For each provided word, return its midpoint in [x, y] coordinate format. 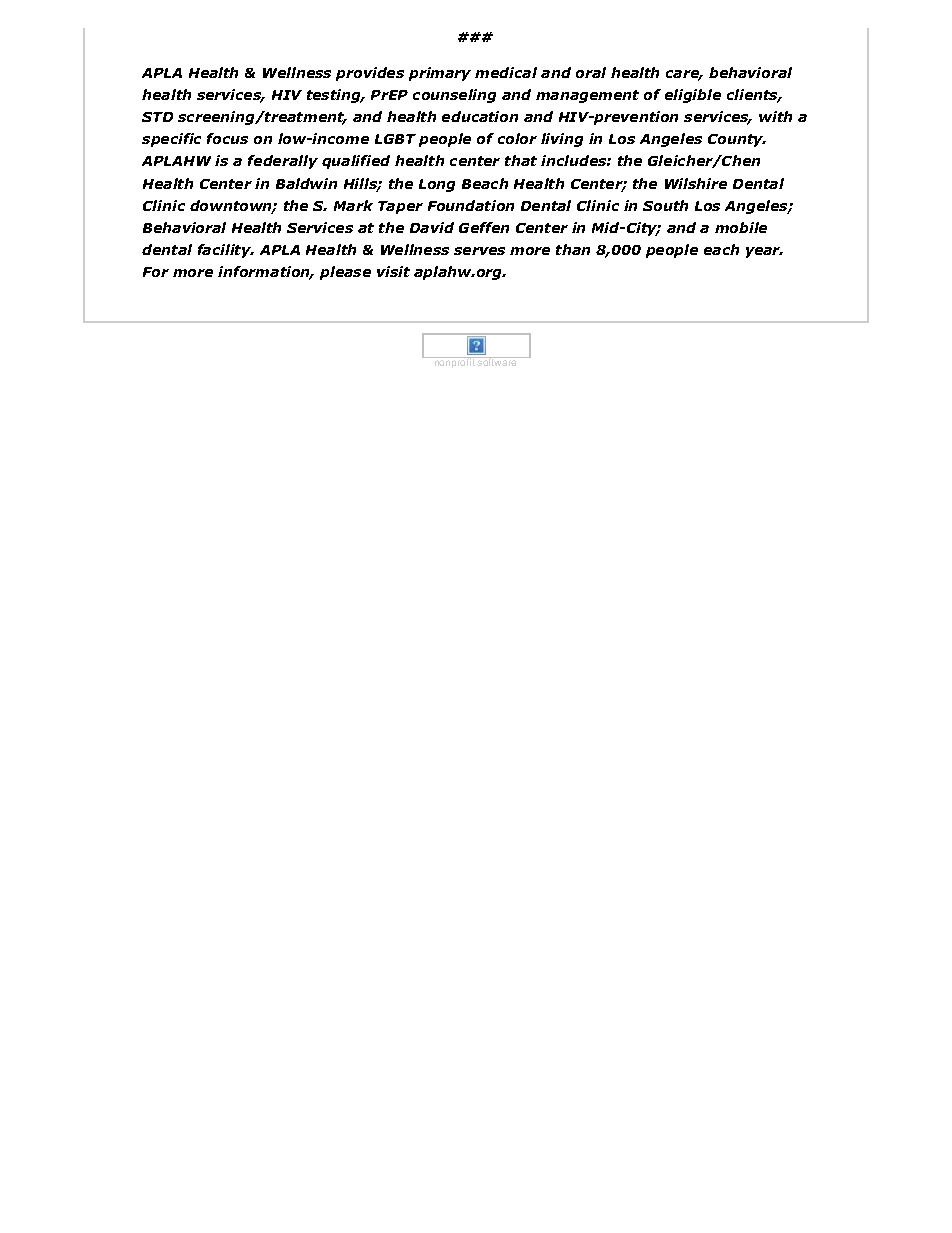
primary [440, 74]
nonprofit [454, 362]
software [498, 361]
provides [370, 74]
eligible [693, 96]
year [764, 252]
